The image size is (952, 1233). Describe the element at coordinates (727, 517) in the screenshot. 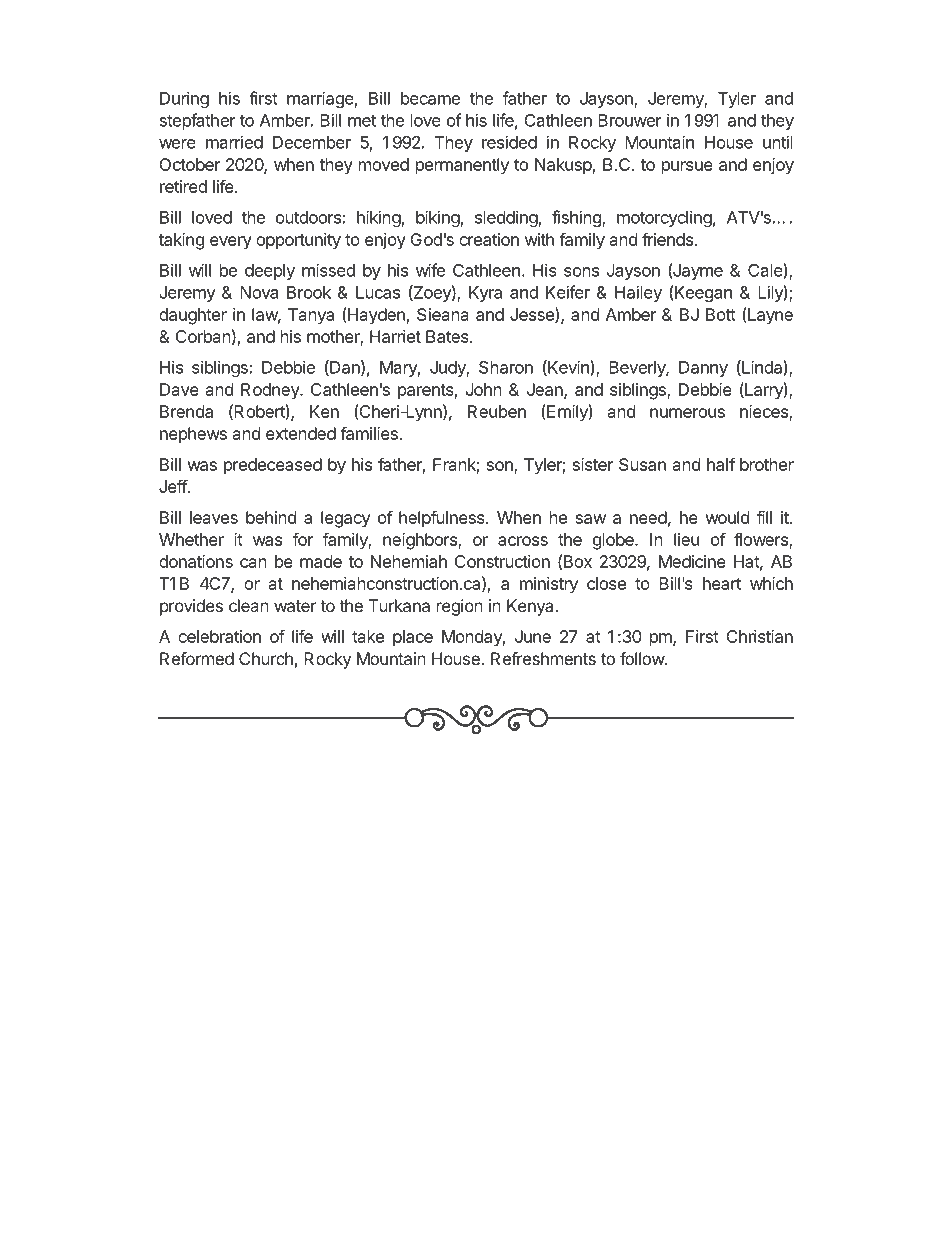

I see `would` at that location.
